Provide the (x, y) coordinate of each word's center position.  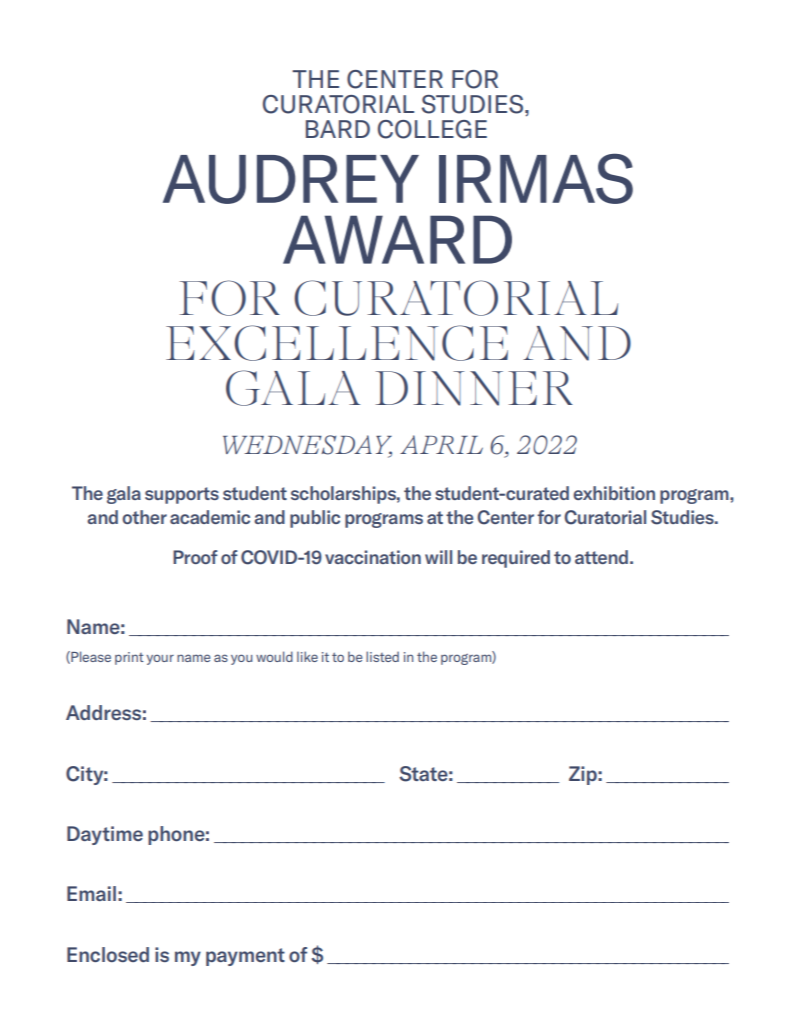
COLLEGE (432, 129)
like (307, 656)
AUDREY (291, 179)
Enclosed (108, 954)
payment (245, 957)
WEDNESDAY (307, 446)
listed (382, 656)
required (516, 559)
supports (182, 495)
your (160, 659)
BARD (338, 129)
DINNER (474, 388)
